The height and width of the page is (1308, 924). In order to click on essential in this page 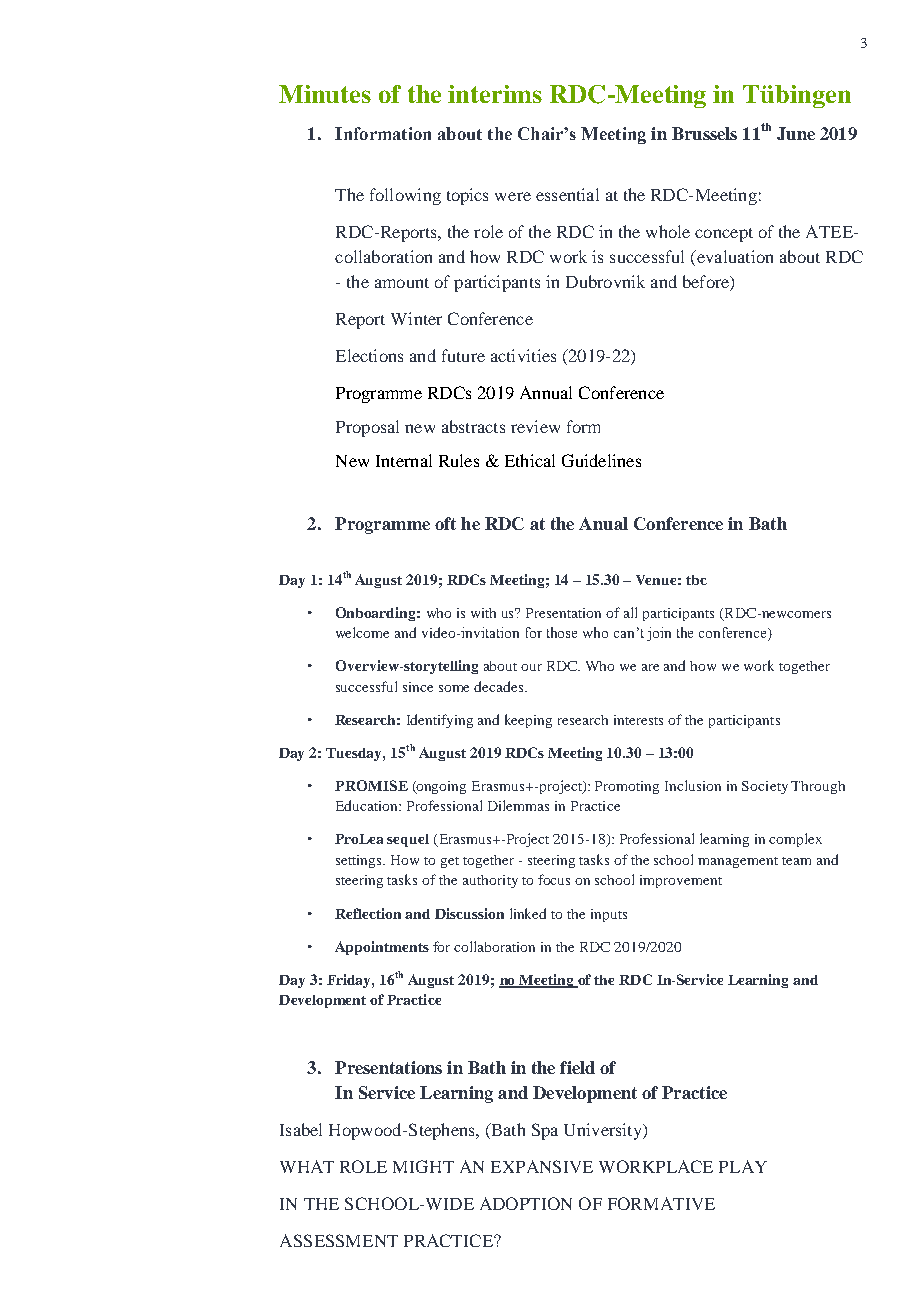, I will do `click(567, 194)`.
